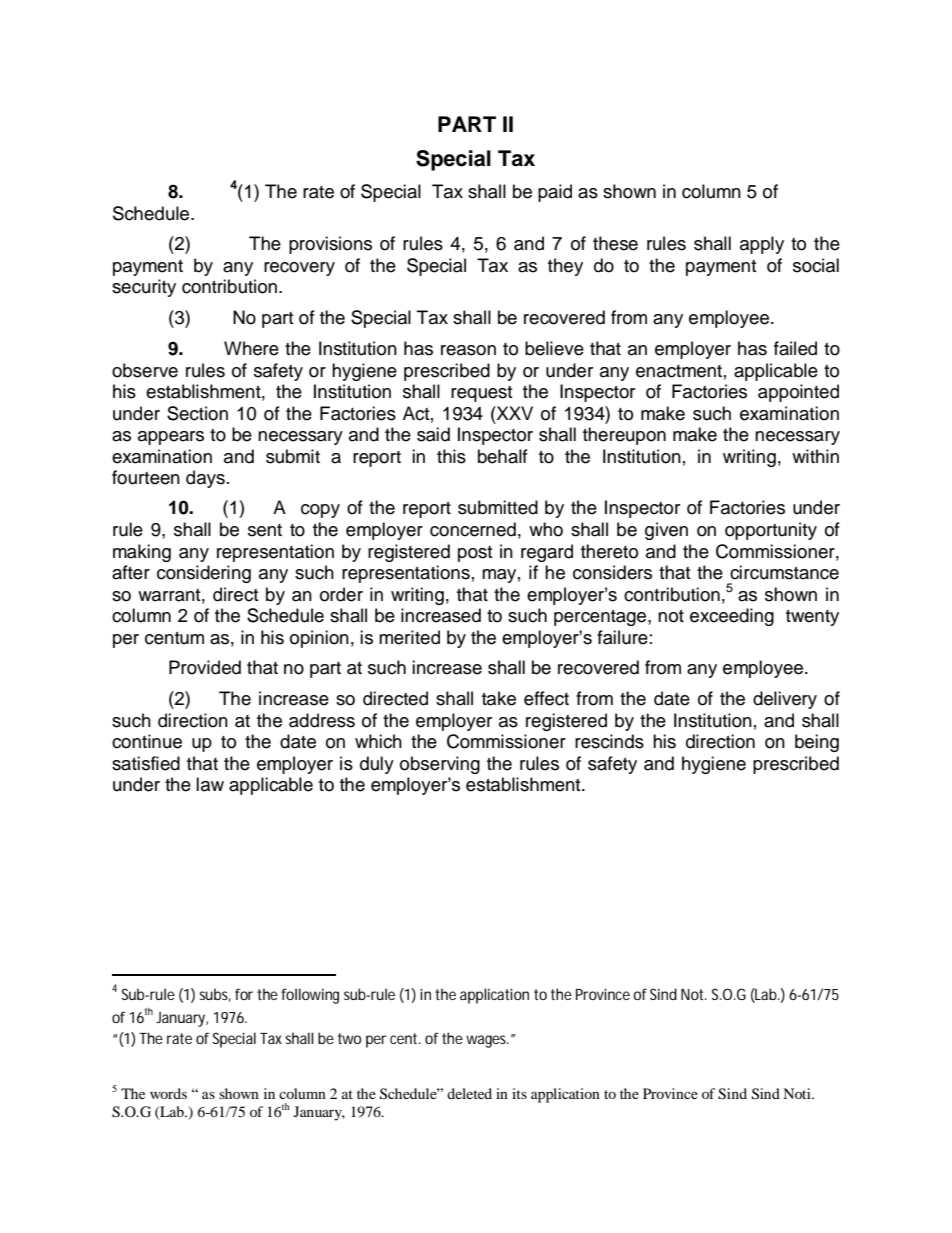 This image has height=1233, width=952. What do you see at coordinates (732, 617) in the image?
I see `exceeding` at bounding box center [732, 617].
